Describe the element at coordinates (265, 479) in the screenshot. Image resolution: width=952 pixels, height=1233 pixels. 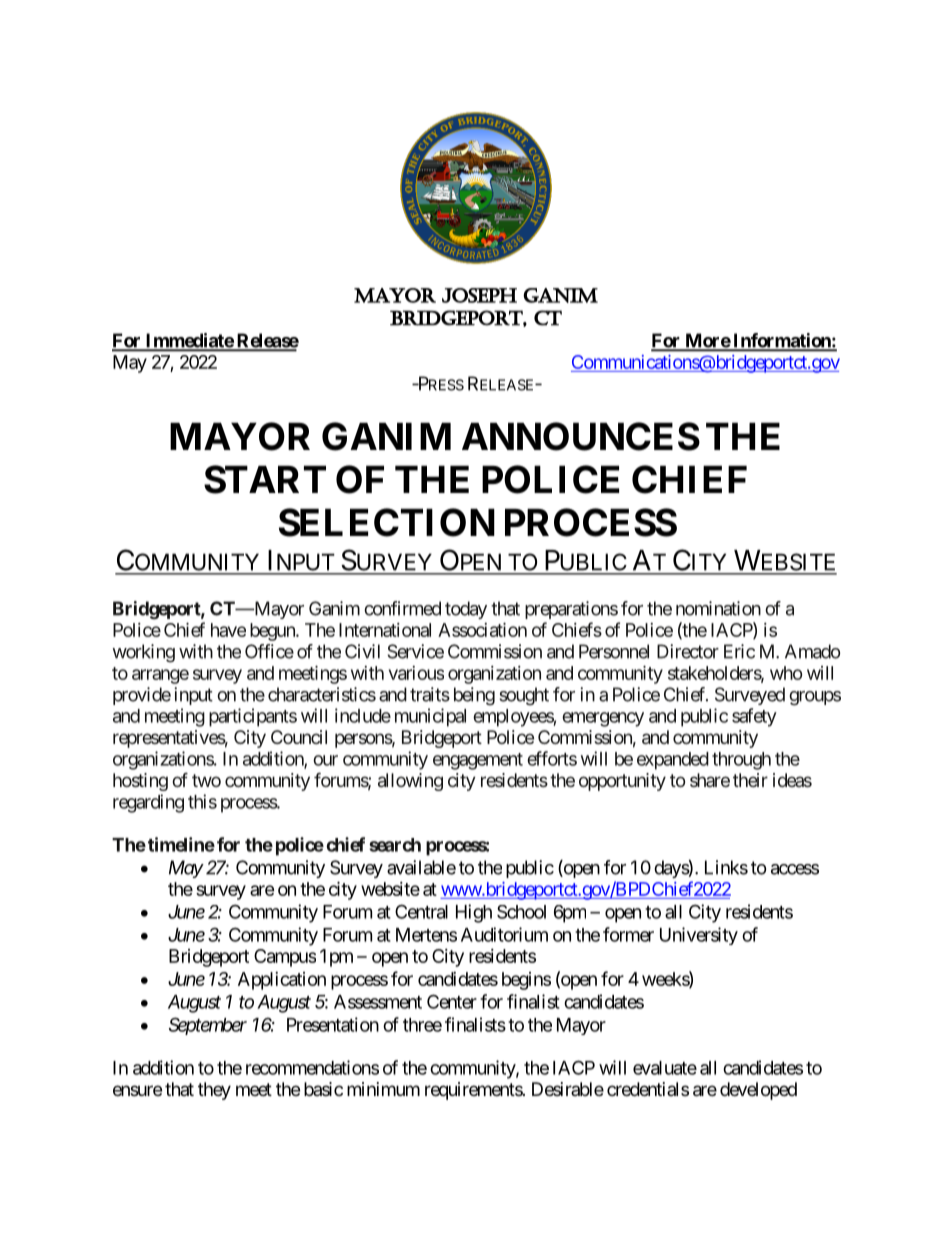
I see `START` at that location.
